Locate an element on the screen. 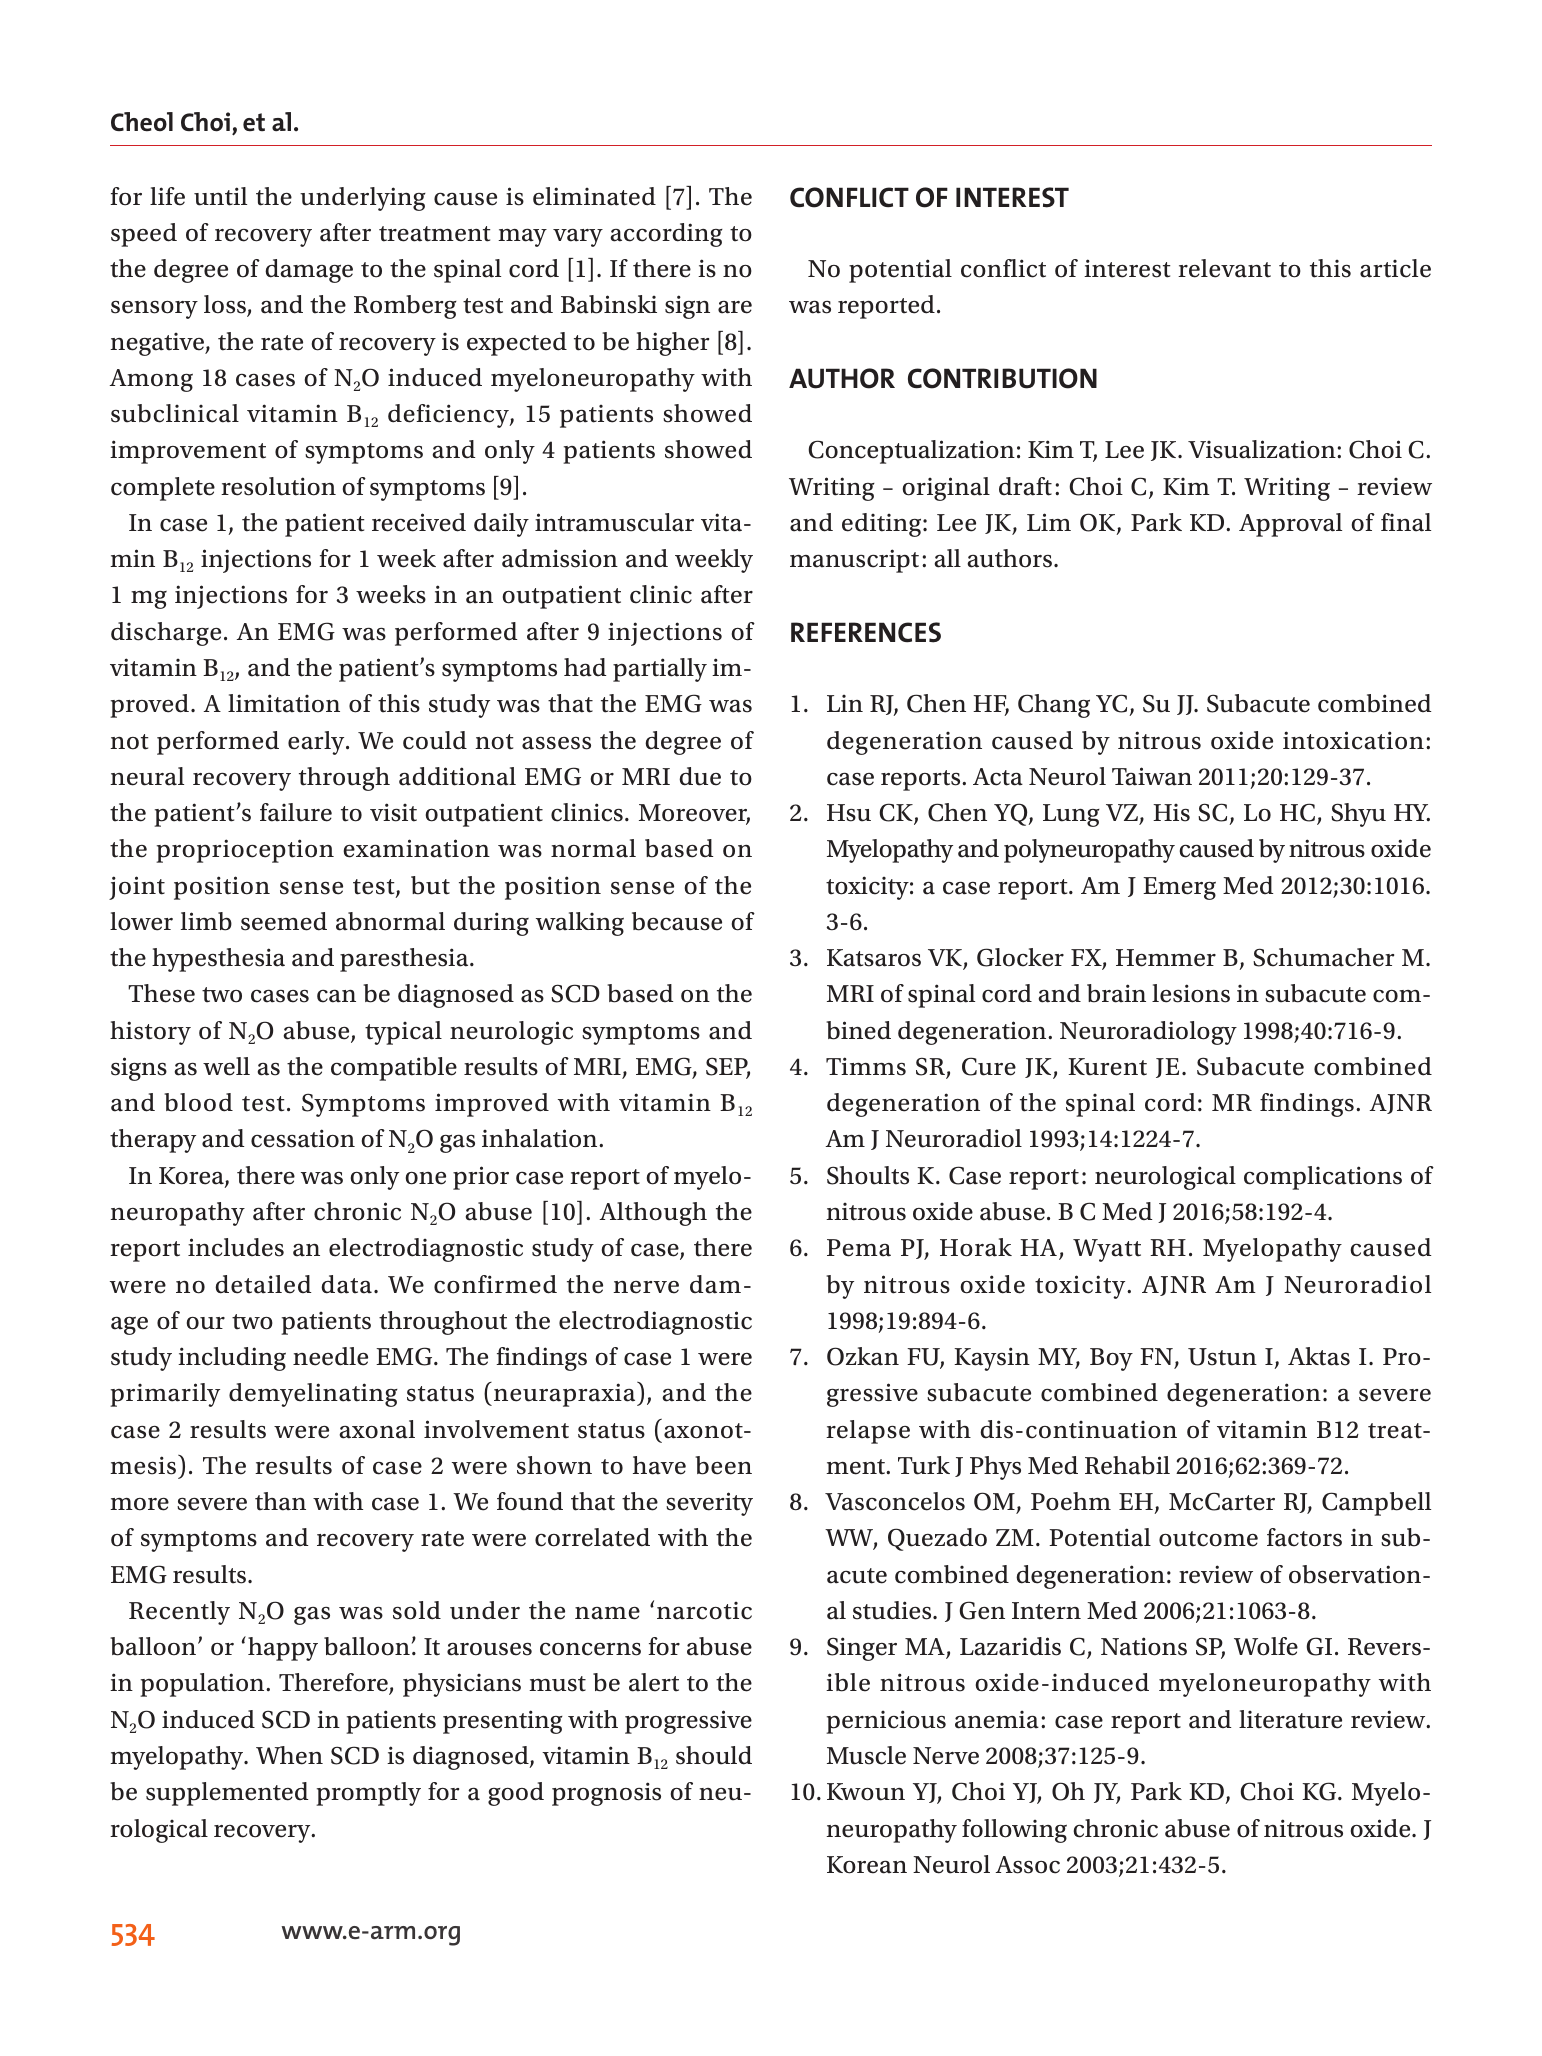  limitation is located at coordinates (284, 703).
